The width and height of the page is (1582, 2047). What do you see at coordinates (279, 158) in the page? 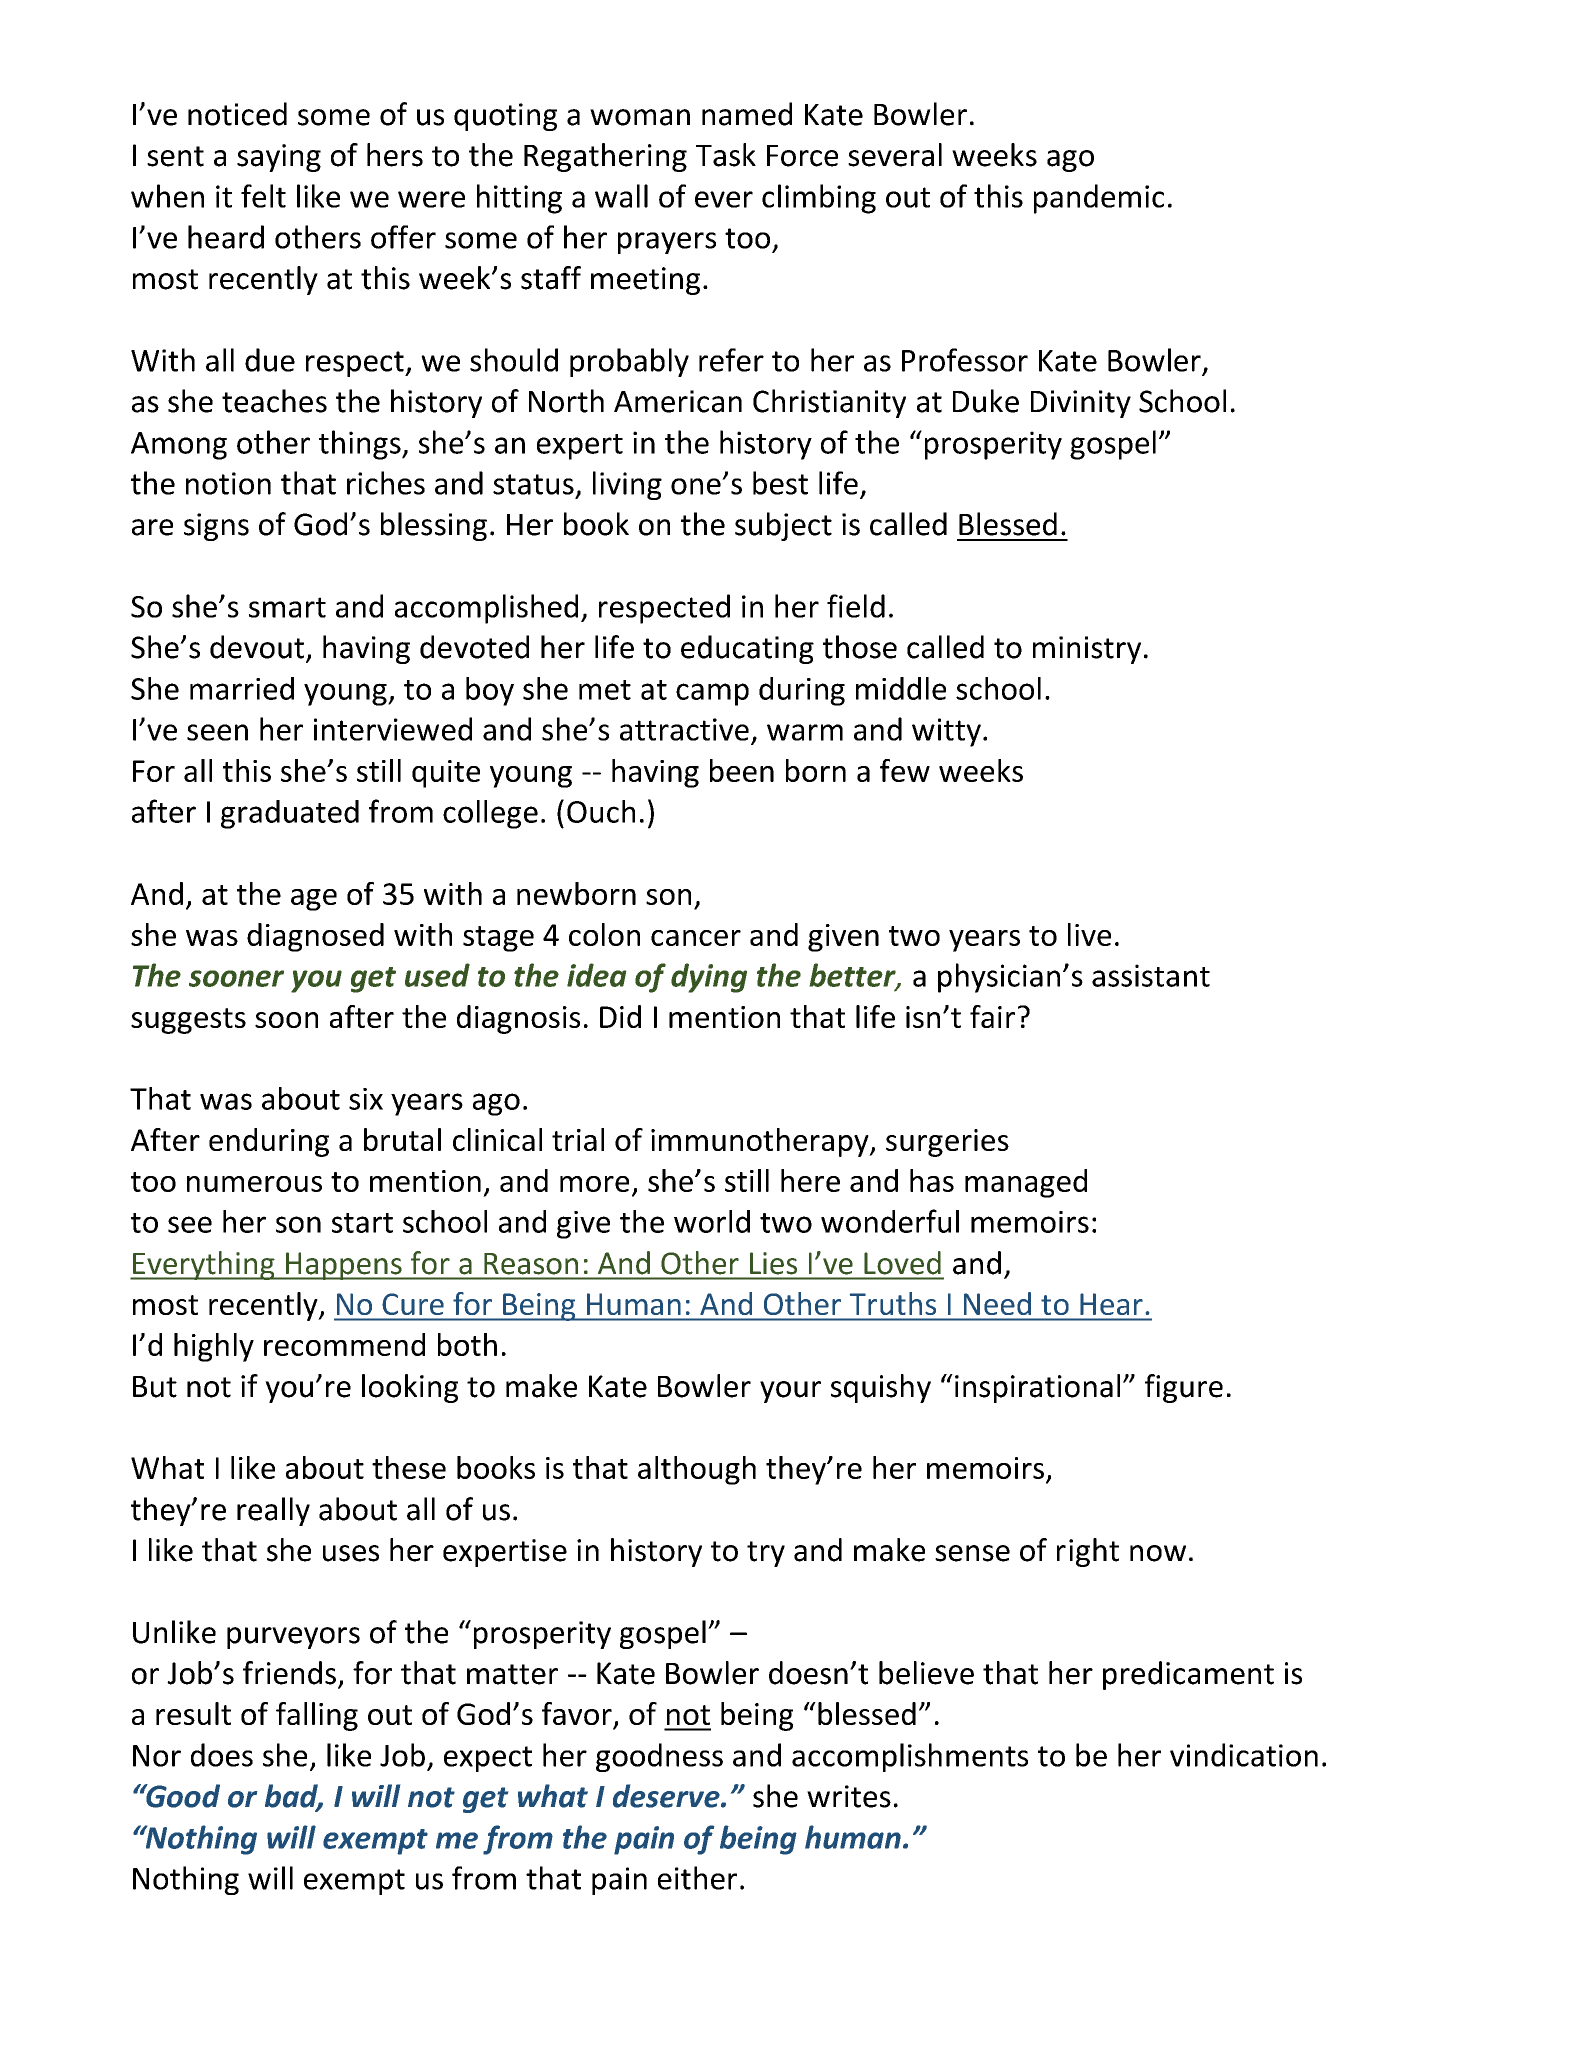
I see `saying` at bounding box center [279, 158].
